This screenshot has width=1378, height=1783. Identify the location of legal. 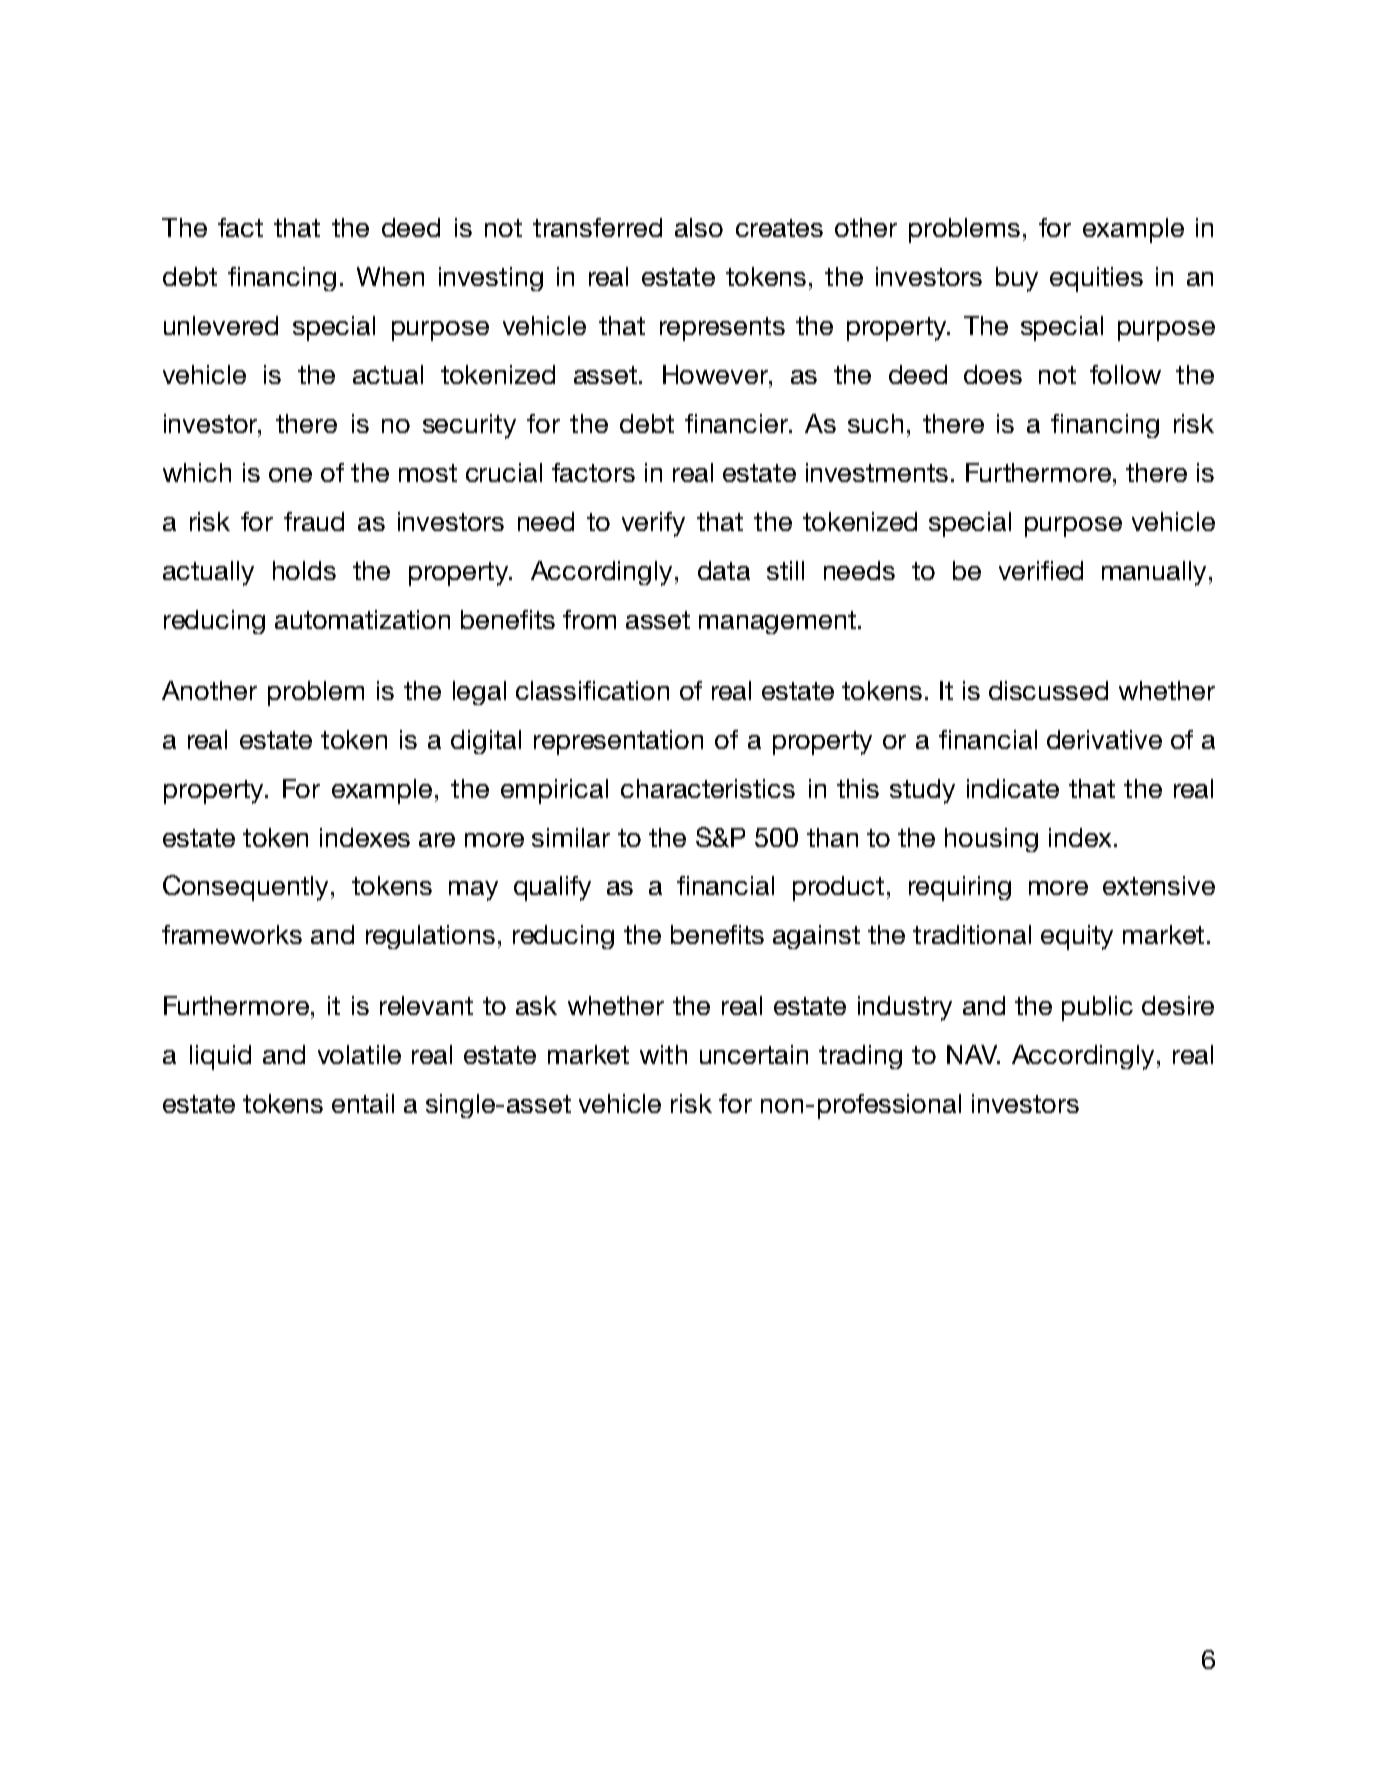
(479, 693).
